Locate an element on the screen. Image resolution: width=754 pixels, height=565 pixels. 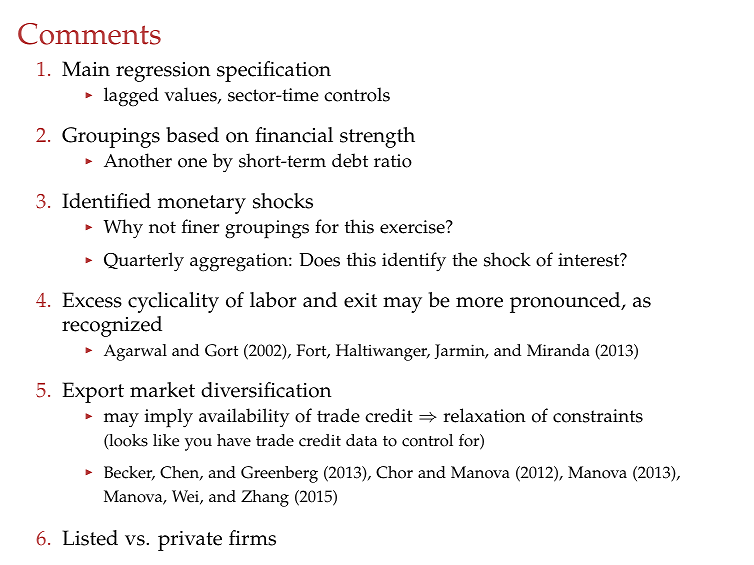
private is located at coordinates (190, 541).
